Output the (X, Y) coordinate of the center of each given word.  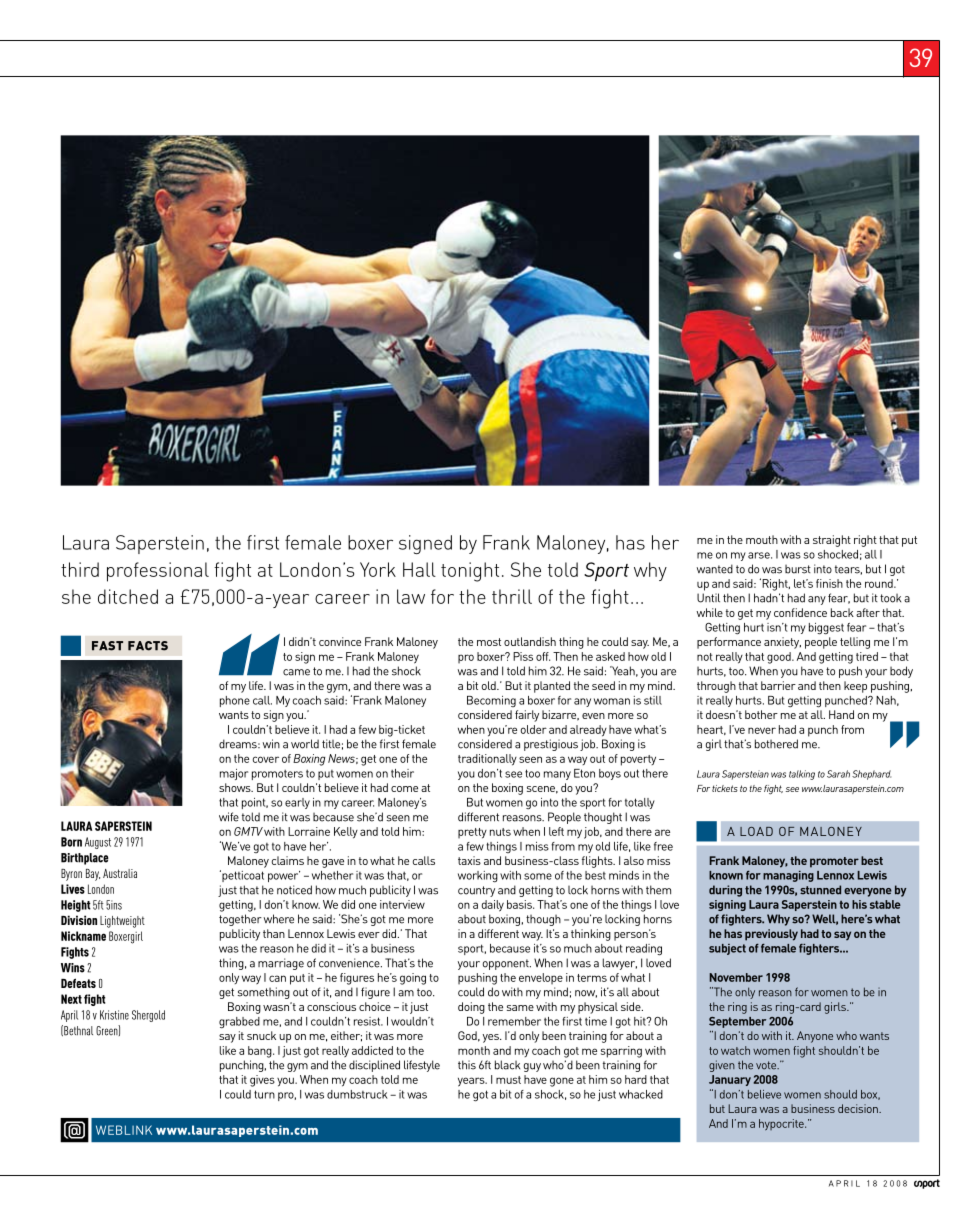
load (756, 831)
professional (158, 572)
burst (798, 569)
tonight (470, 572)
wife (229, 817)
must (508, 1080)
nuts (500, 832)
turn (264, 1094)
